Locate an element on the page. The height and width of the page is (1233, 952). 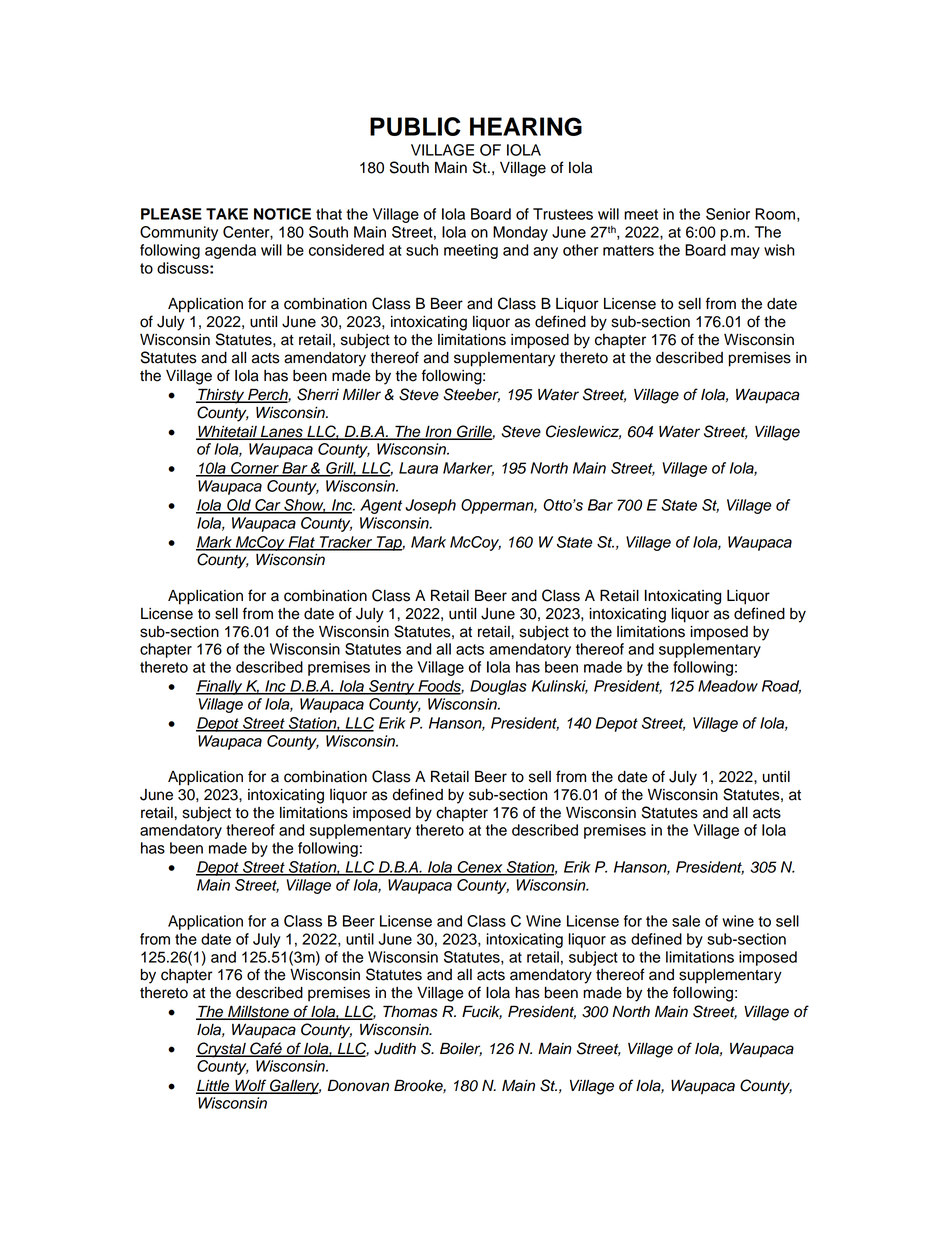
Sentry is located at coordinates (392, 687).
